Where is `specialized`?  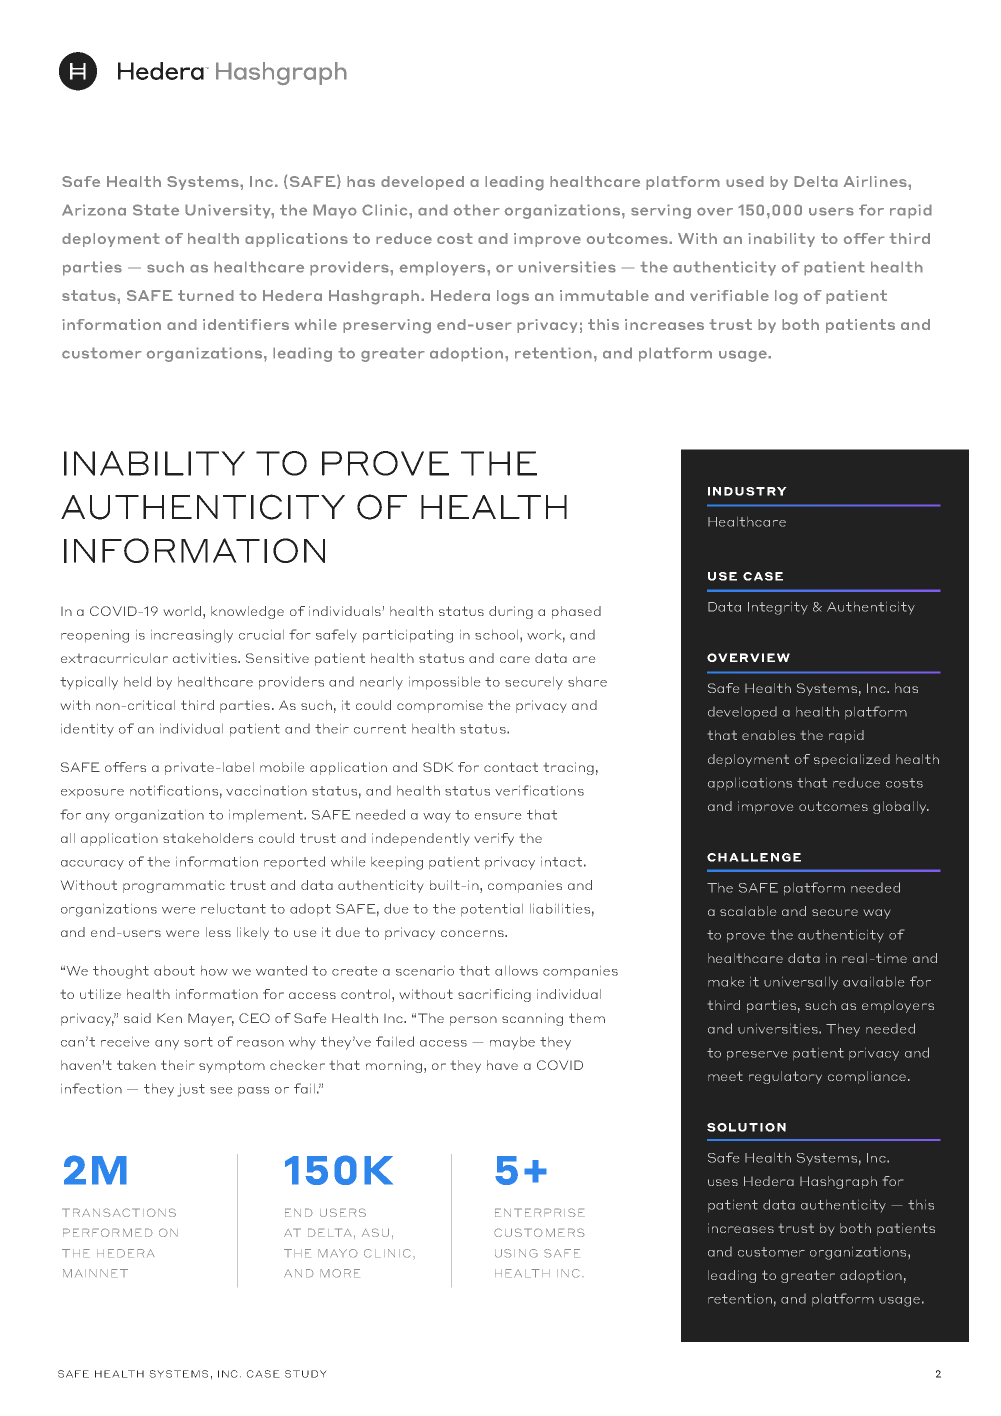
specialized is located at coordinates (852, 760).
